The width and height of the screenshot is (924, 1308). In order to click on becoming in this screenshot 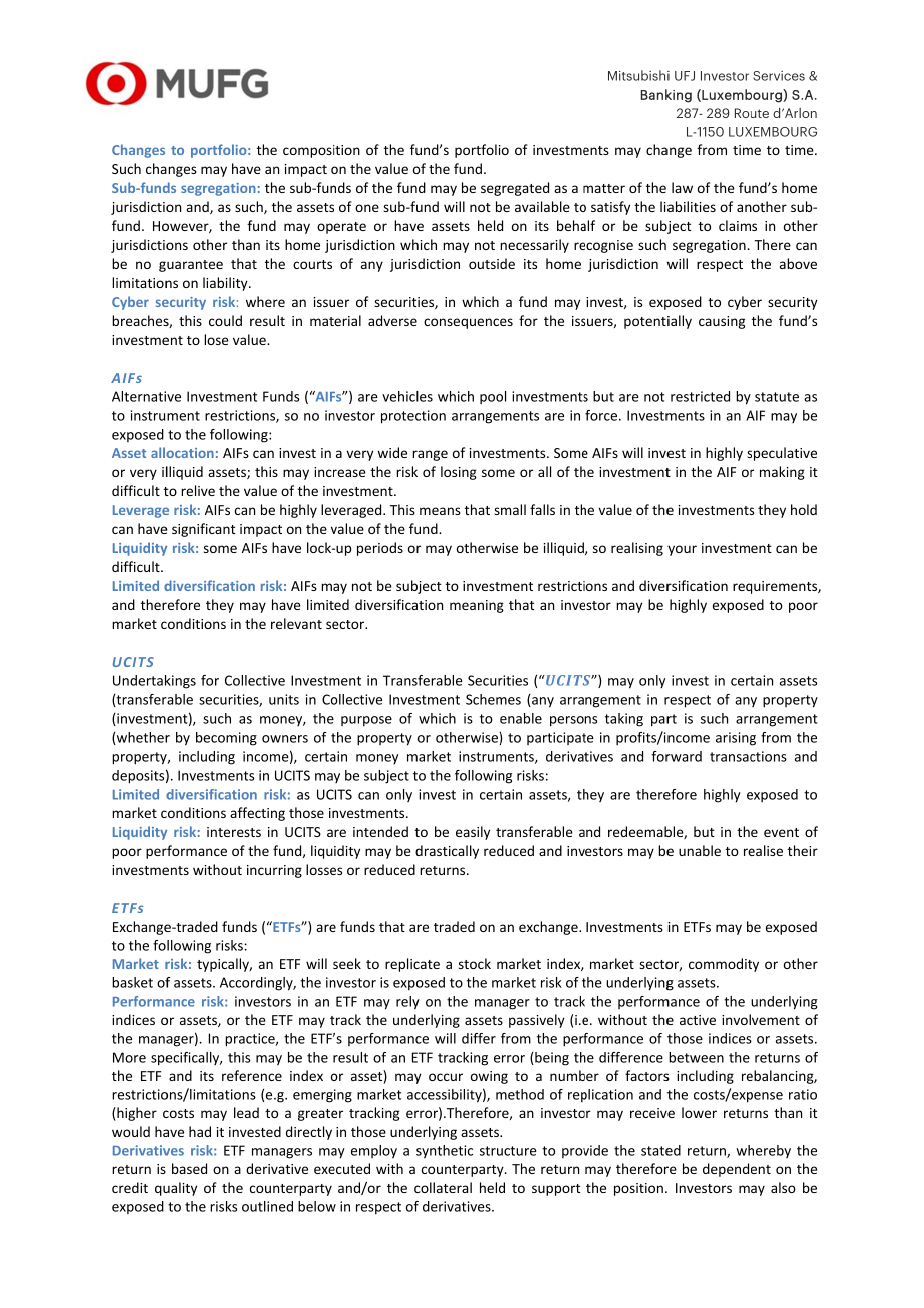, I will do `click(226, 739)`.
